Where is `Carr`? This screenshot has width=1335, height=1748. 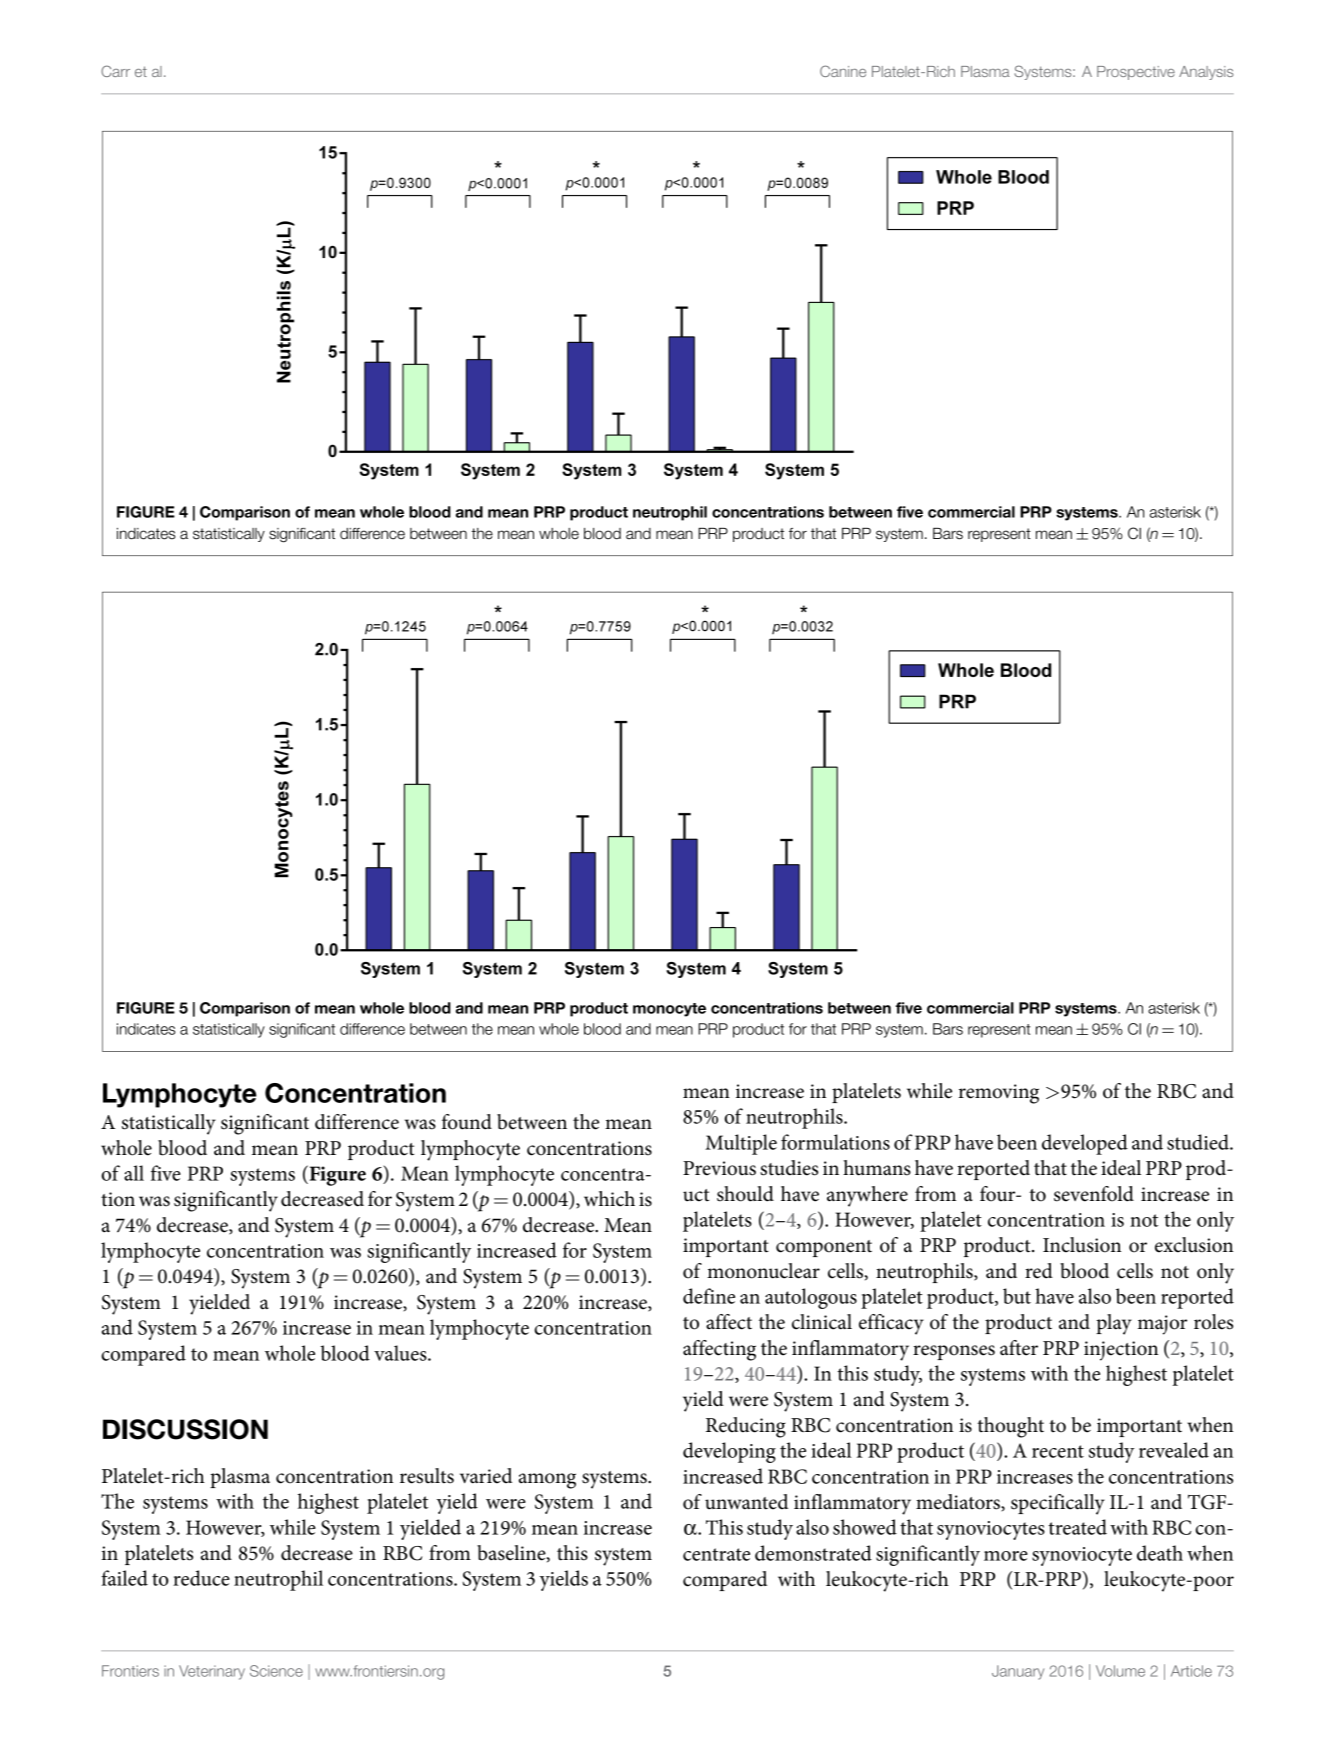
Carr is located at coordinates (115, 71).
